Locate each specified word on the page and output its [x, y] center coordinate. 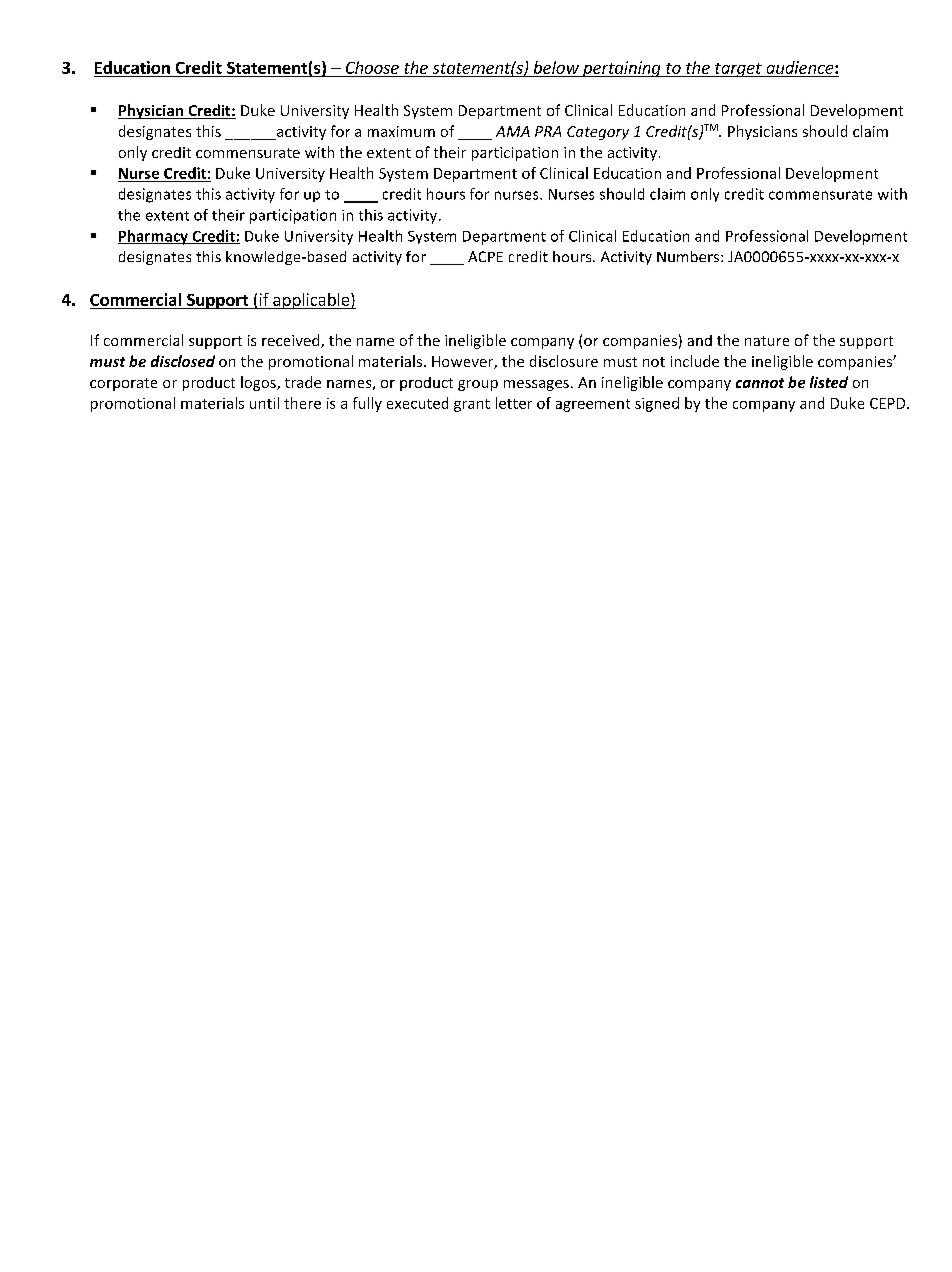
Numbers [689, 256]
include [695, 361]
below [556, 67]
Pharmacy [154, 237]
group [478, 385]
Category [598, 133]
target [738, 70]
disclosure [564, 361]
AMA [513, 131]
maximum [401, 131]
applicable [311, 301]
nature [767, 341]
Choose [372, 67]
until [264, 403]
